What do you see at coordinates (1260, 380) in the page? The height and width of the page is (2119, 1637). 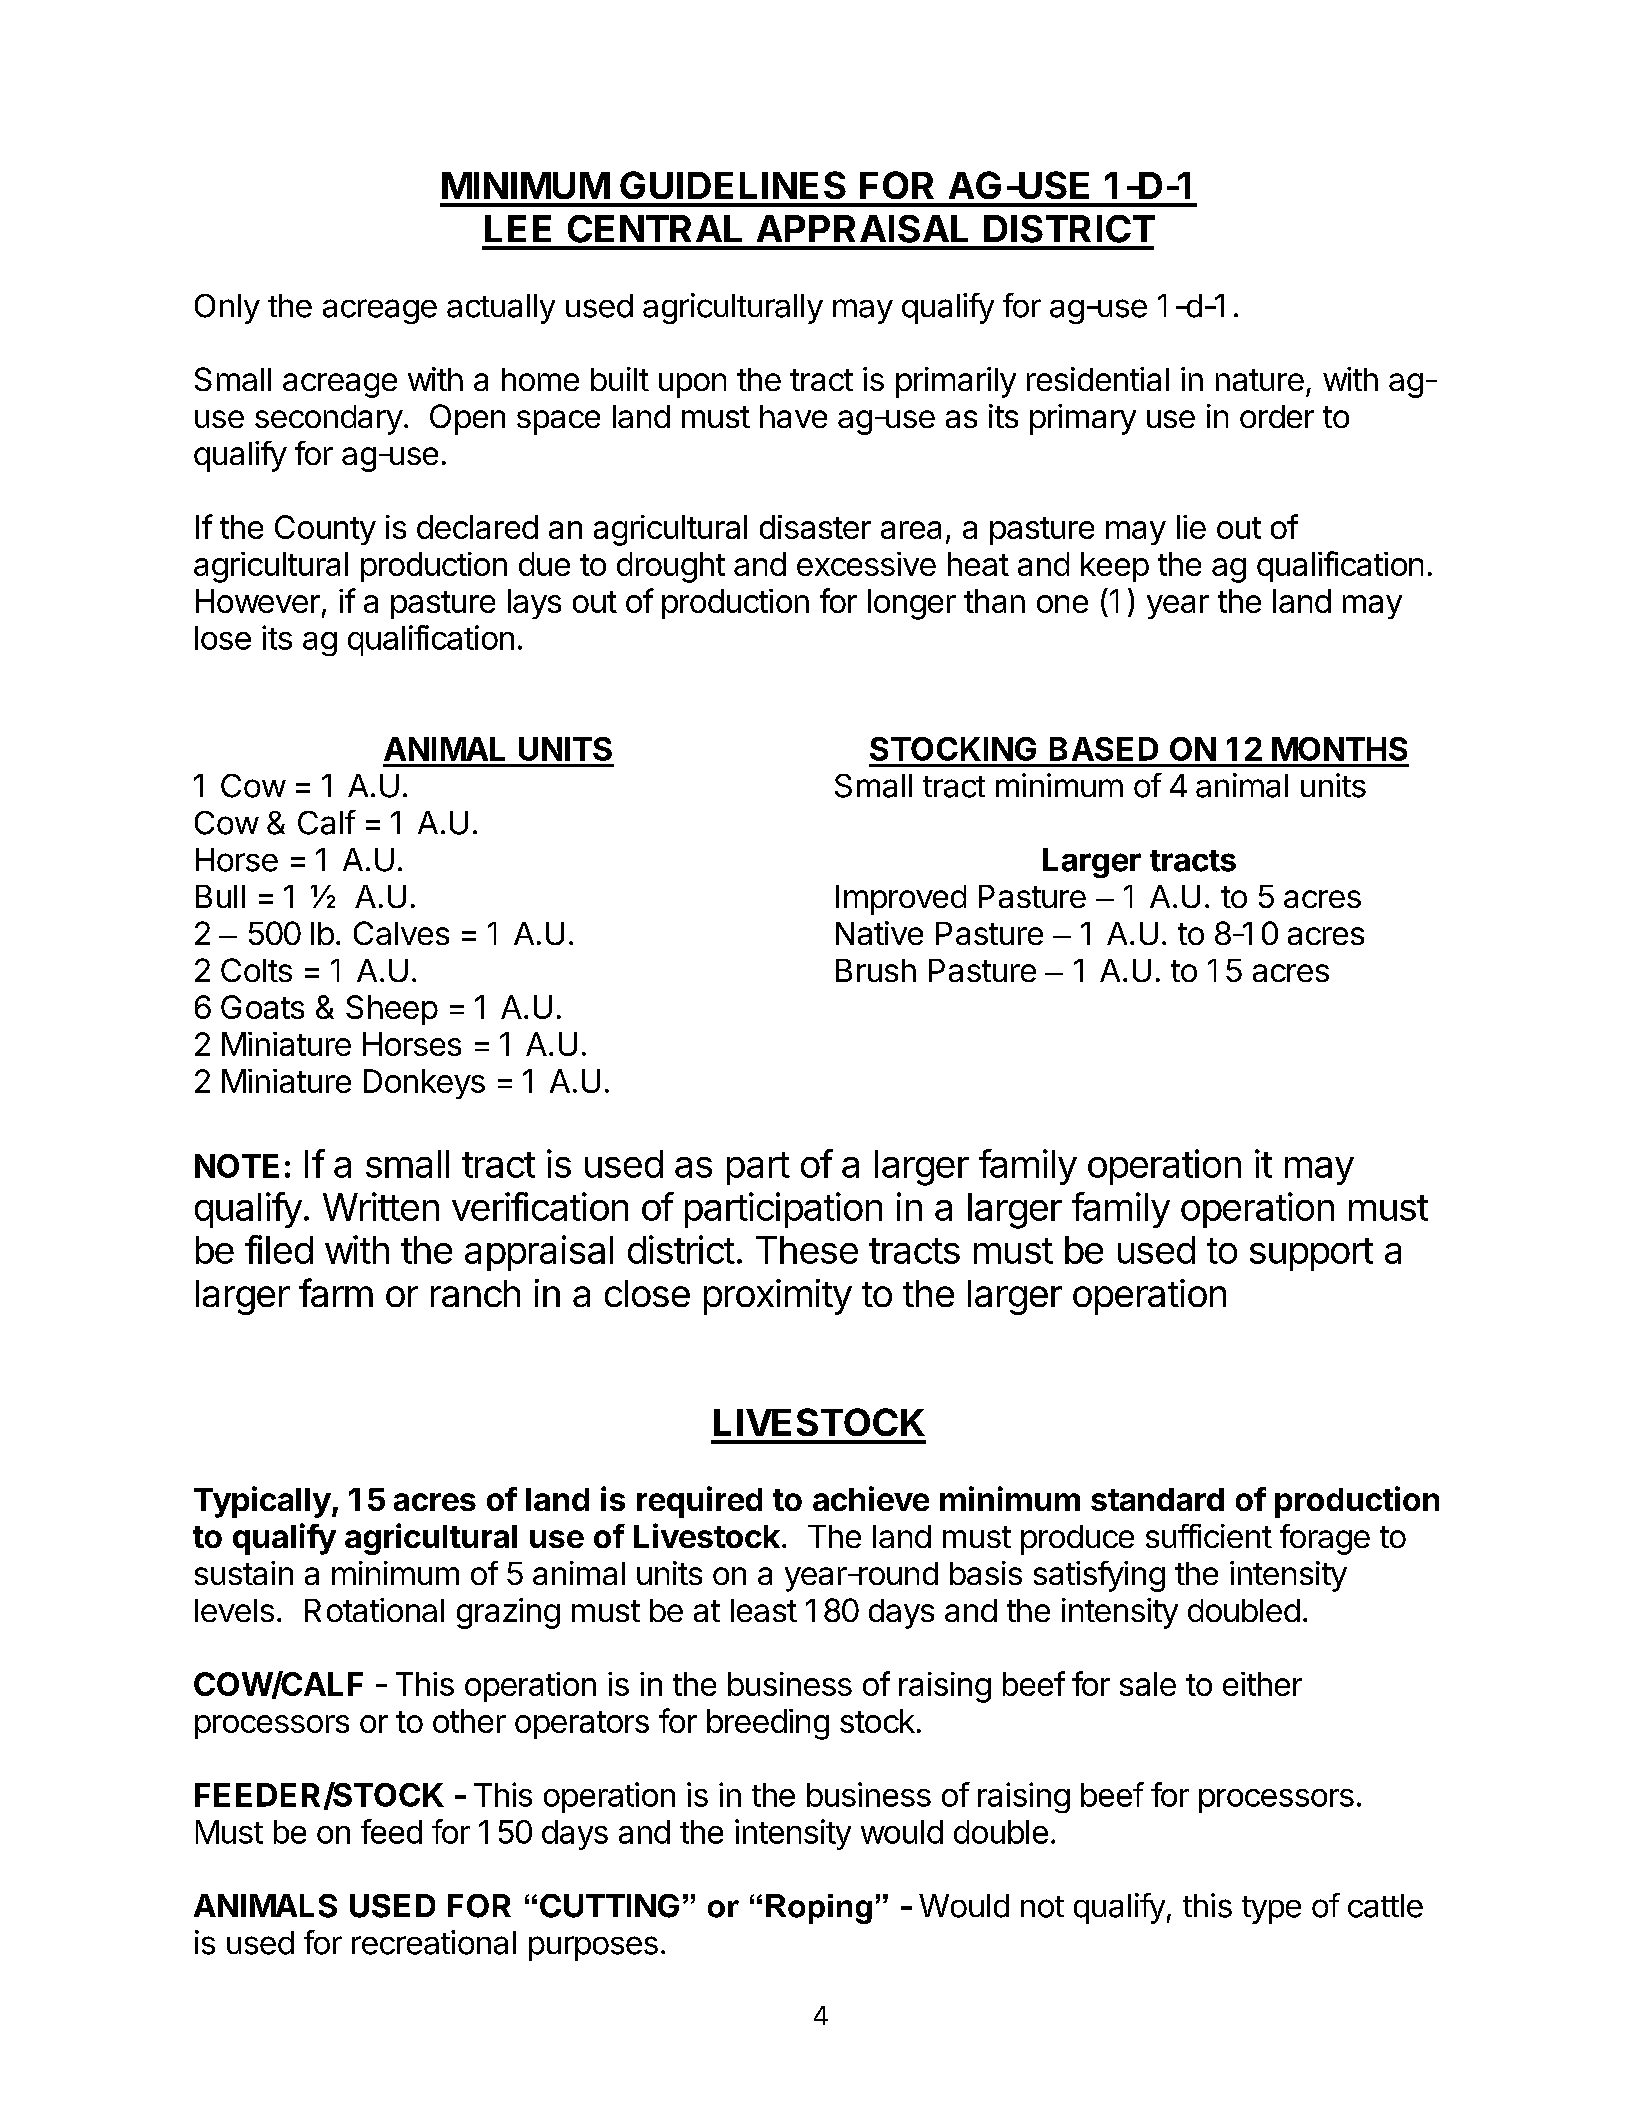 I see `nature` at bounding box center [1260, 380].
